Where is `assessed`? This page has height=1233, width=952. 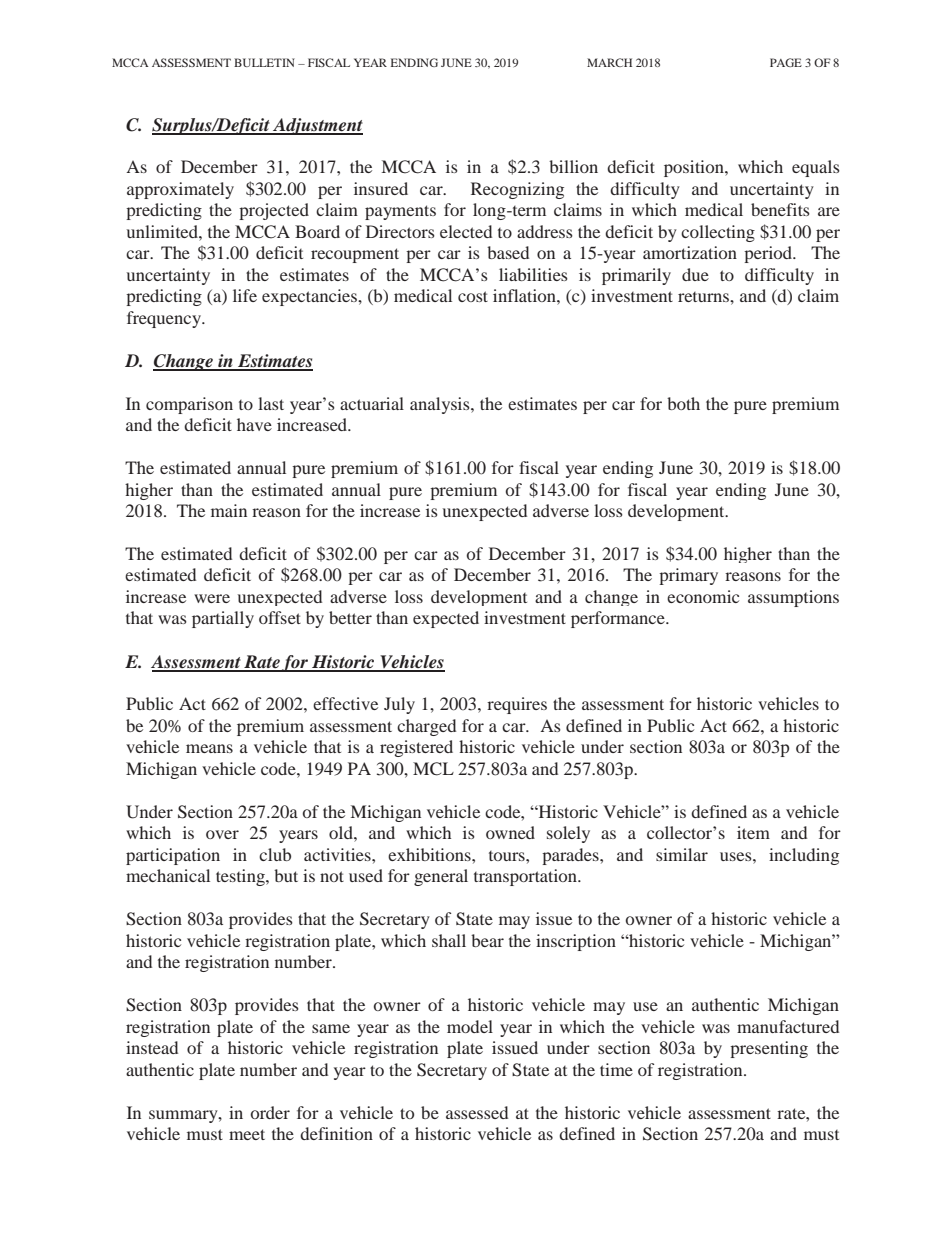 assessed is located at coordinates (477, 1112).
